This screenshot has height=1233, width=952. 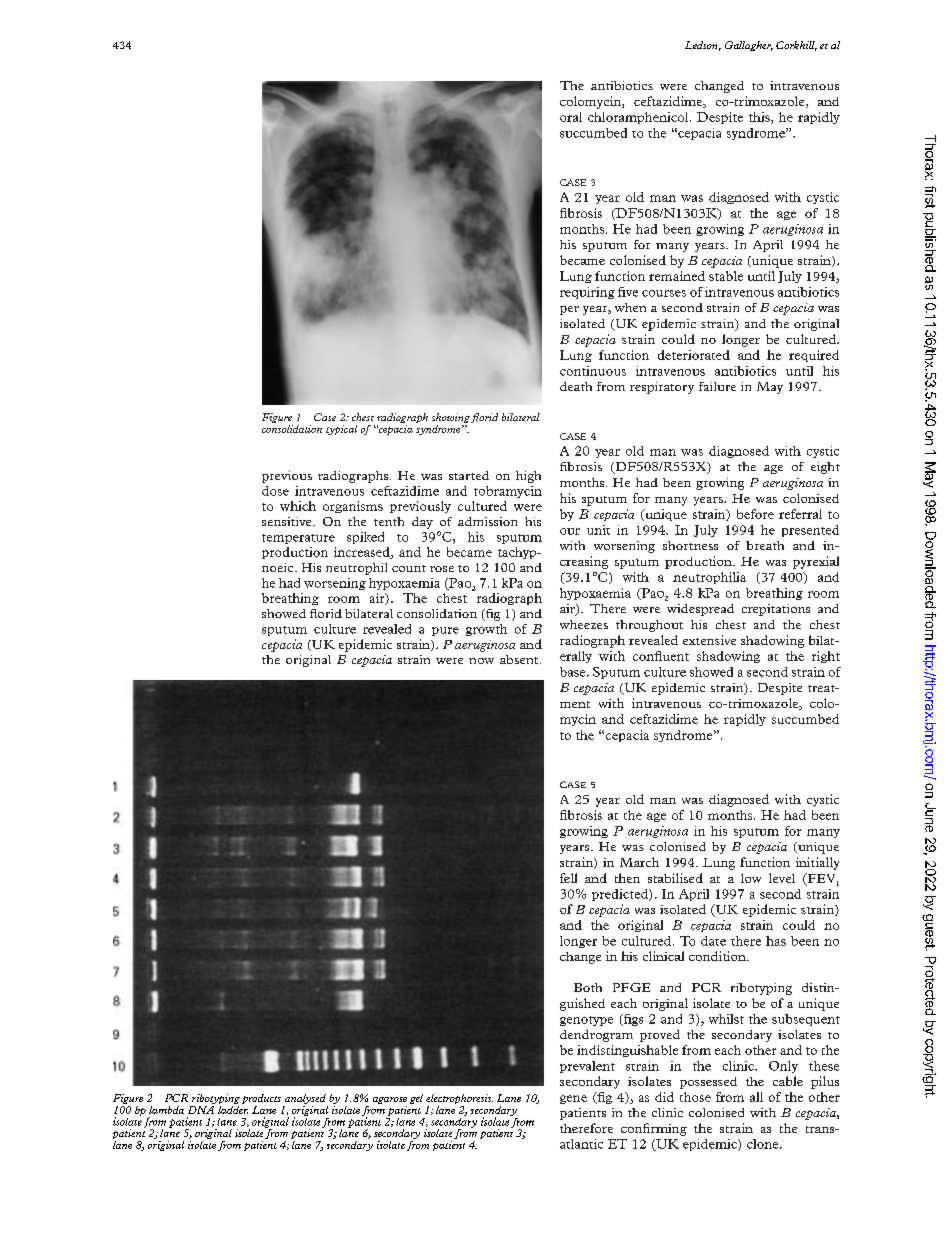 I want to click on typical, so click(x=341, y=430).
